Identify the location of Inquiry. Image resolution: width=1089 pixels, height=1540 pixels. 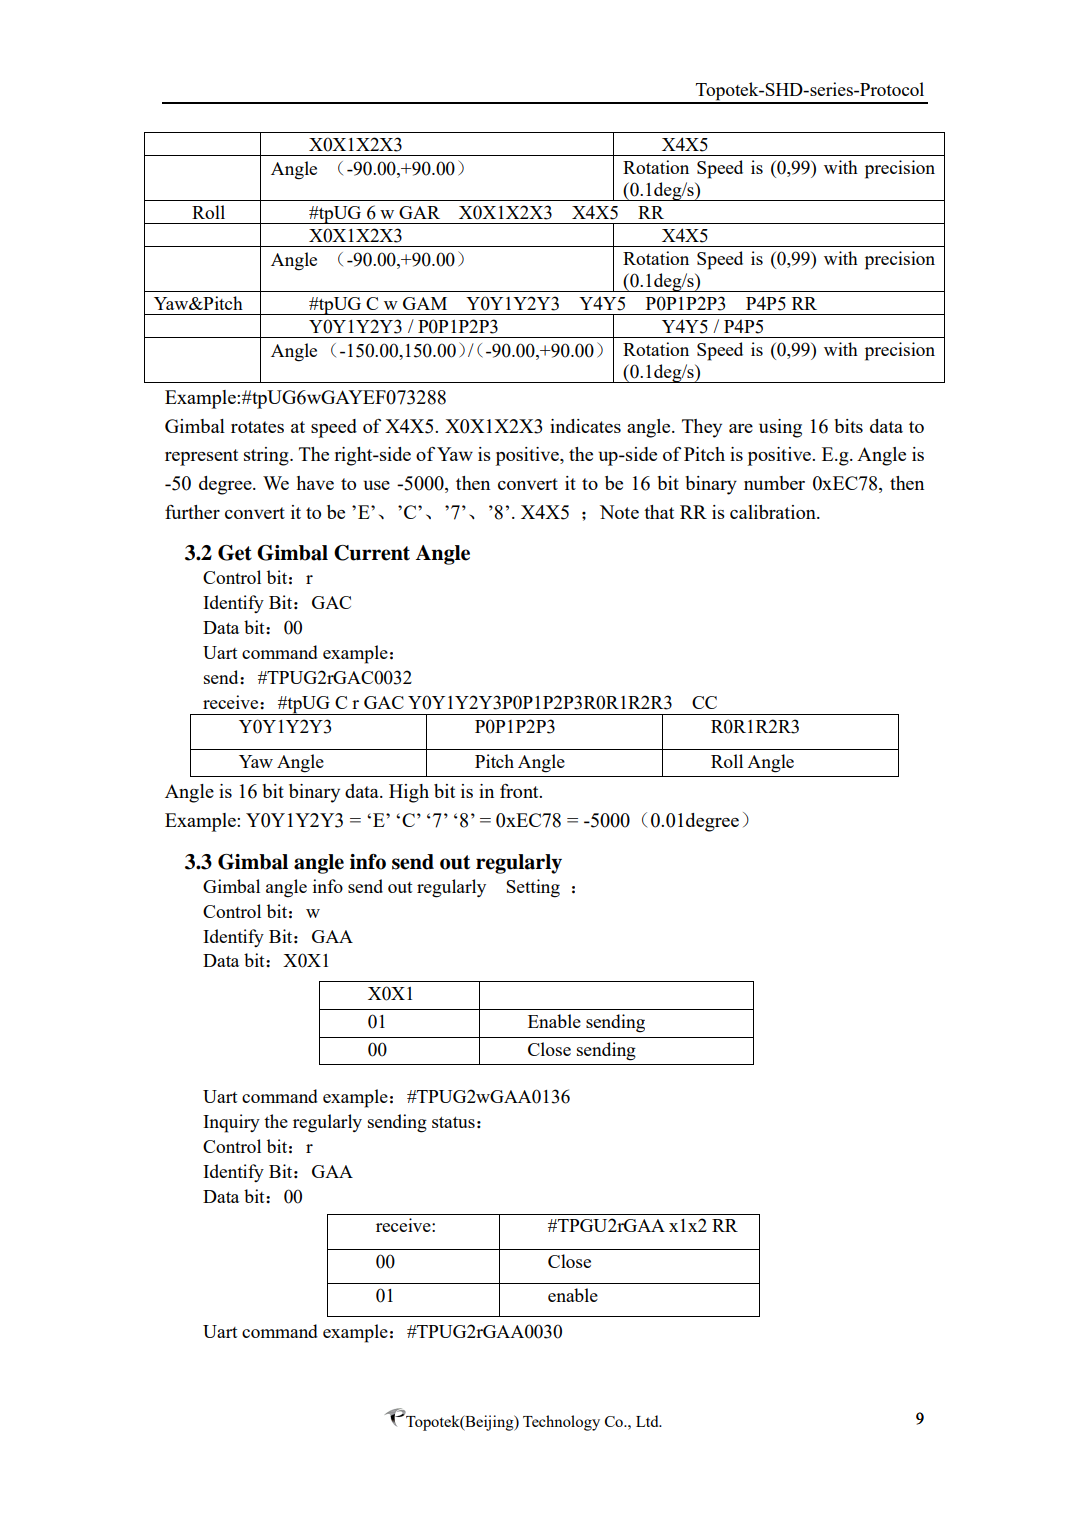
(231, 1123).
